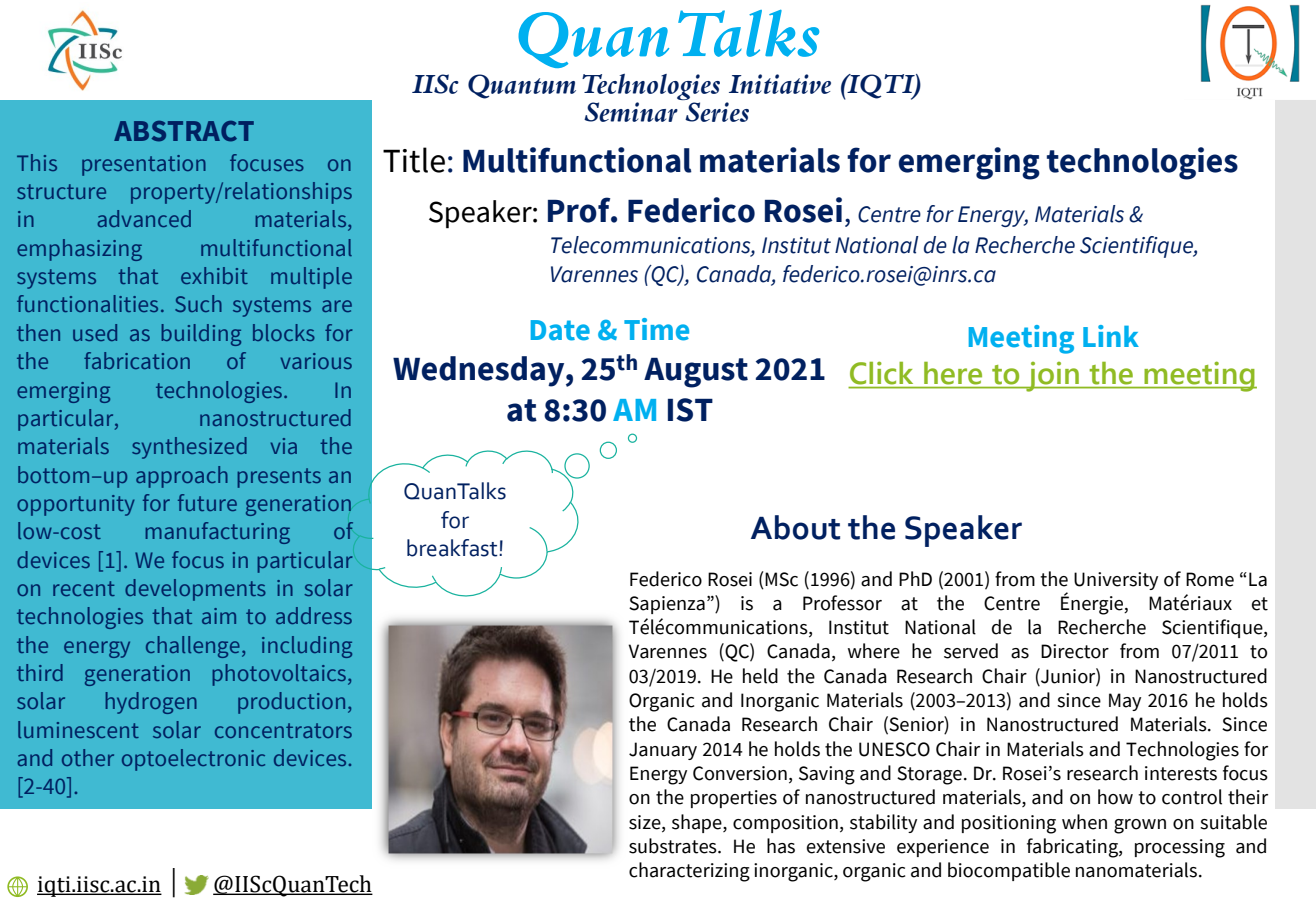  What do you see at coordinates (631, 112) in the screenshot?
I see `Seminar` at bounding box center [631, 112].
